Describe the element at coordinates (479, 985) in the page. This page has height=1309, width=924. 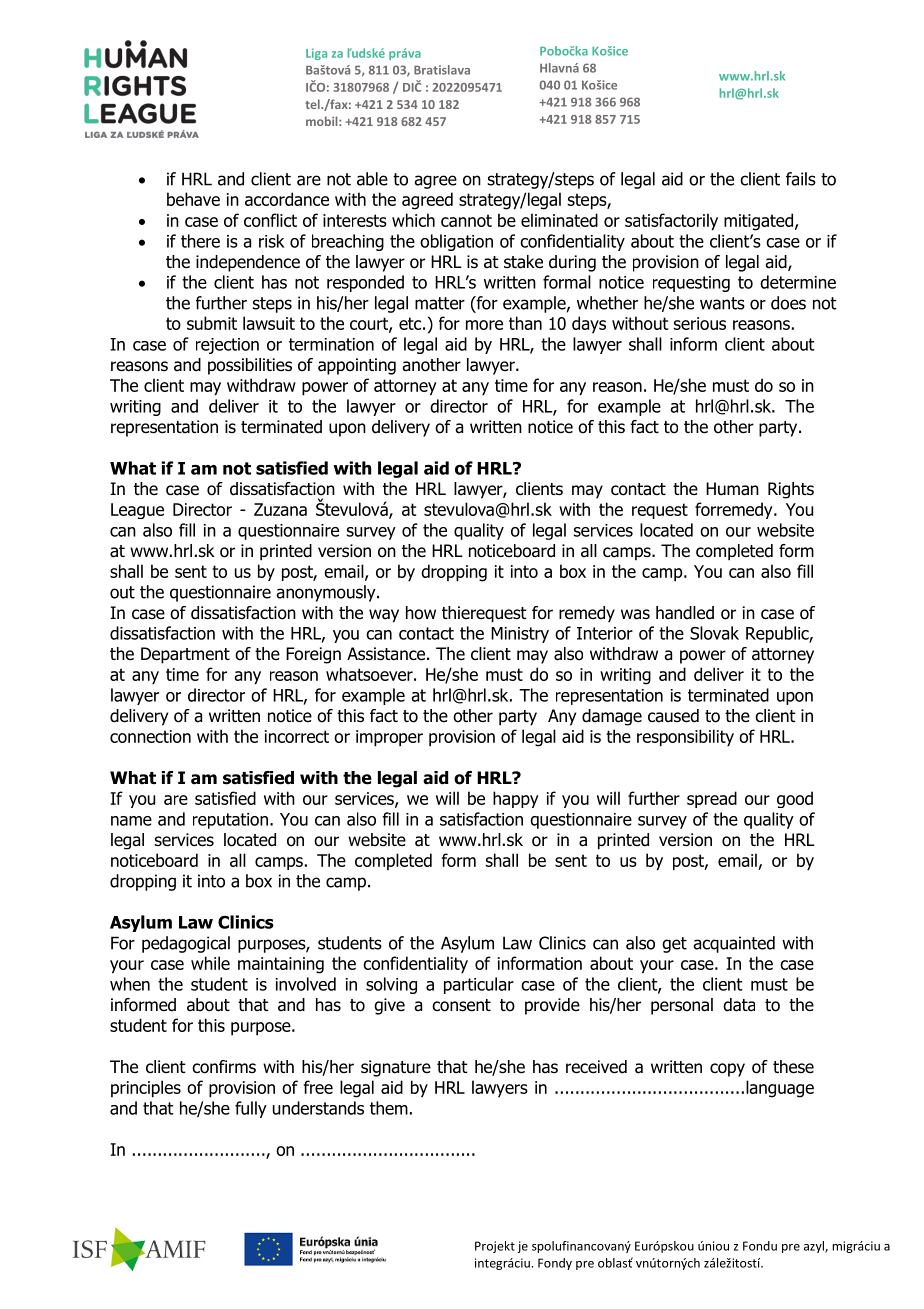
I see `particular` at that location.
